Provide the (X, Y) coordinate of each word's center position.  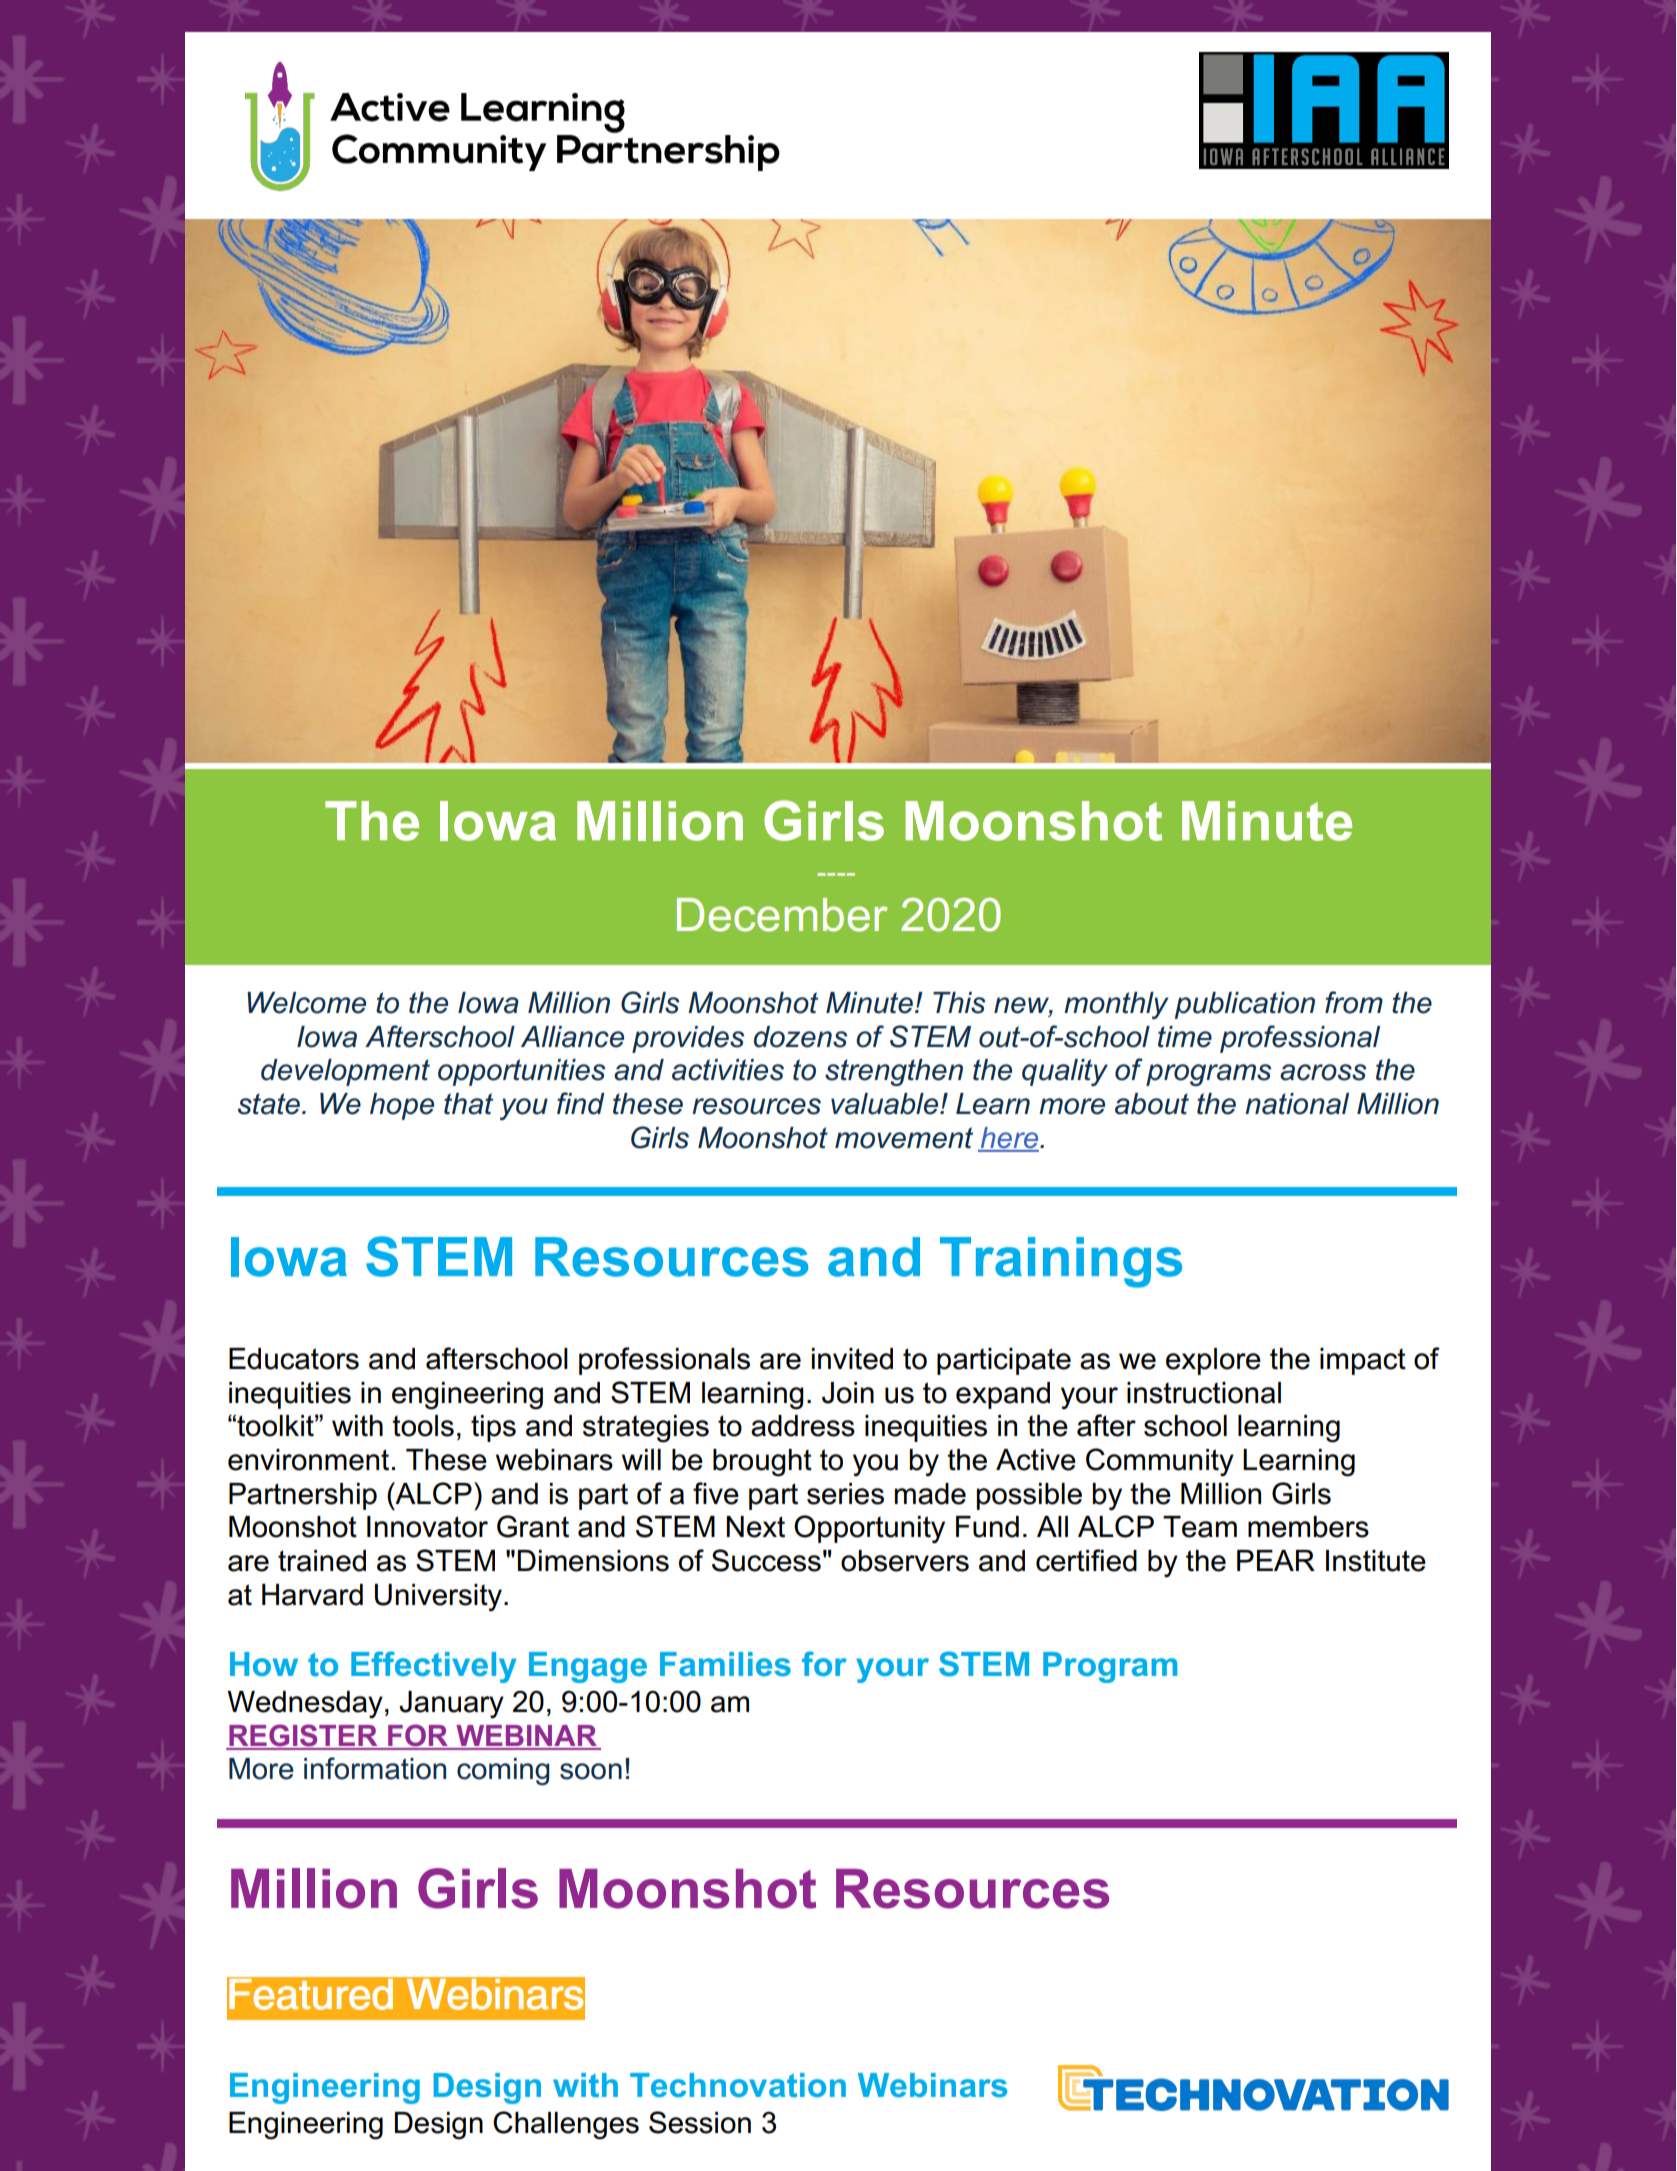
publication (1245, 1005)
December (782, 915)
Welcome (306, 1003)
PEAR (1276, 1560)
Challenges (566, 2125)
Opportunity (869, 1529)
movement (904, 1138)
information (375, 1768)
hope (402, 1106)
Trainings (1061, 1262)
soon (591, 1771)
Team (1200, 1527)
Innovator (427, 1527)
